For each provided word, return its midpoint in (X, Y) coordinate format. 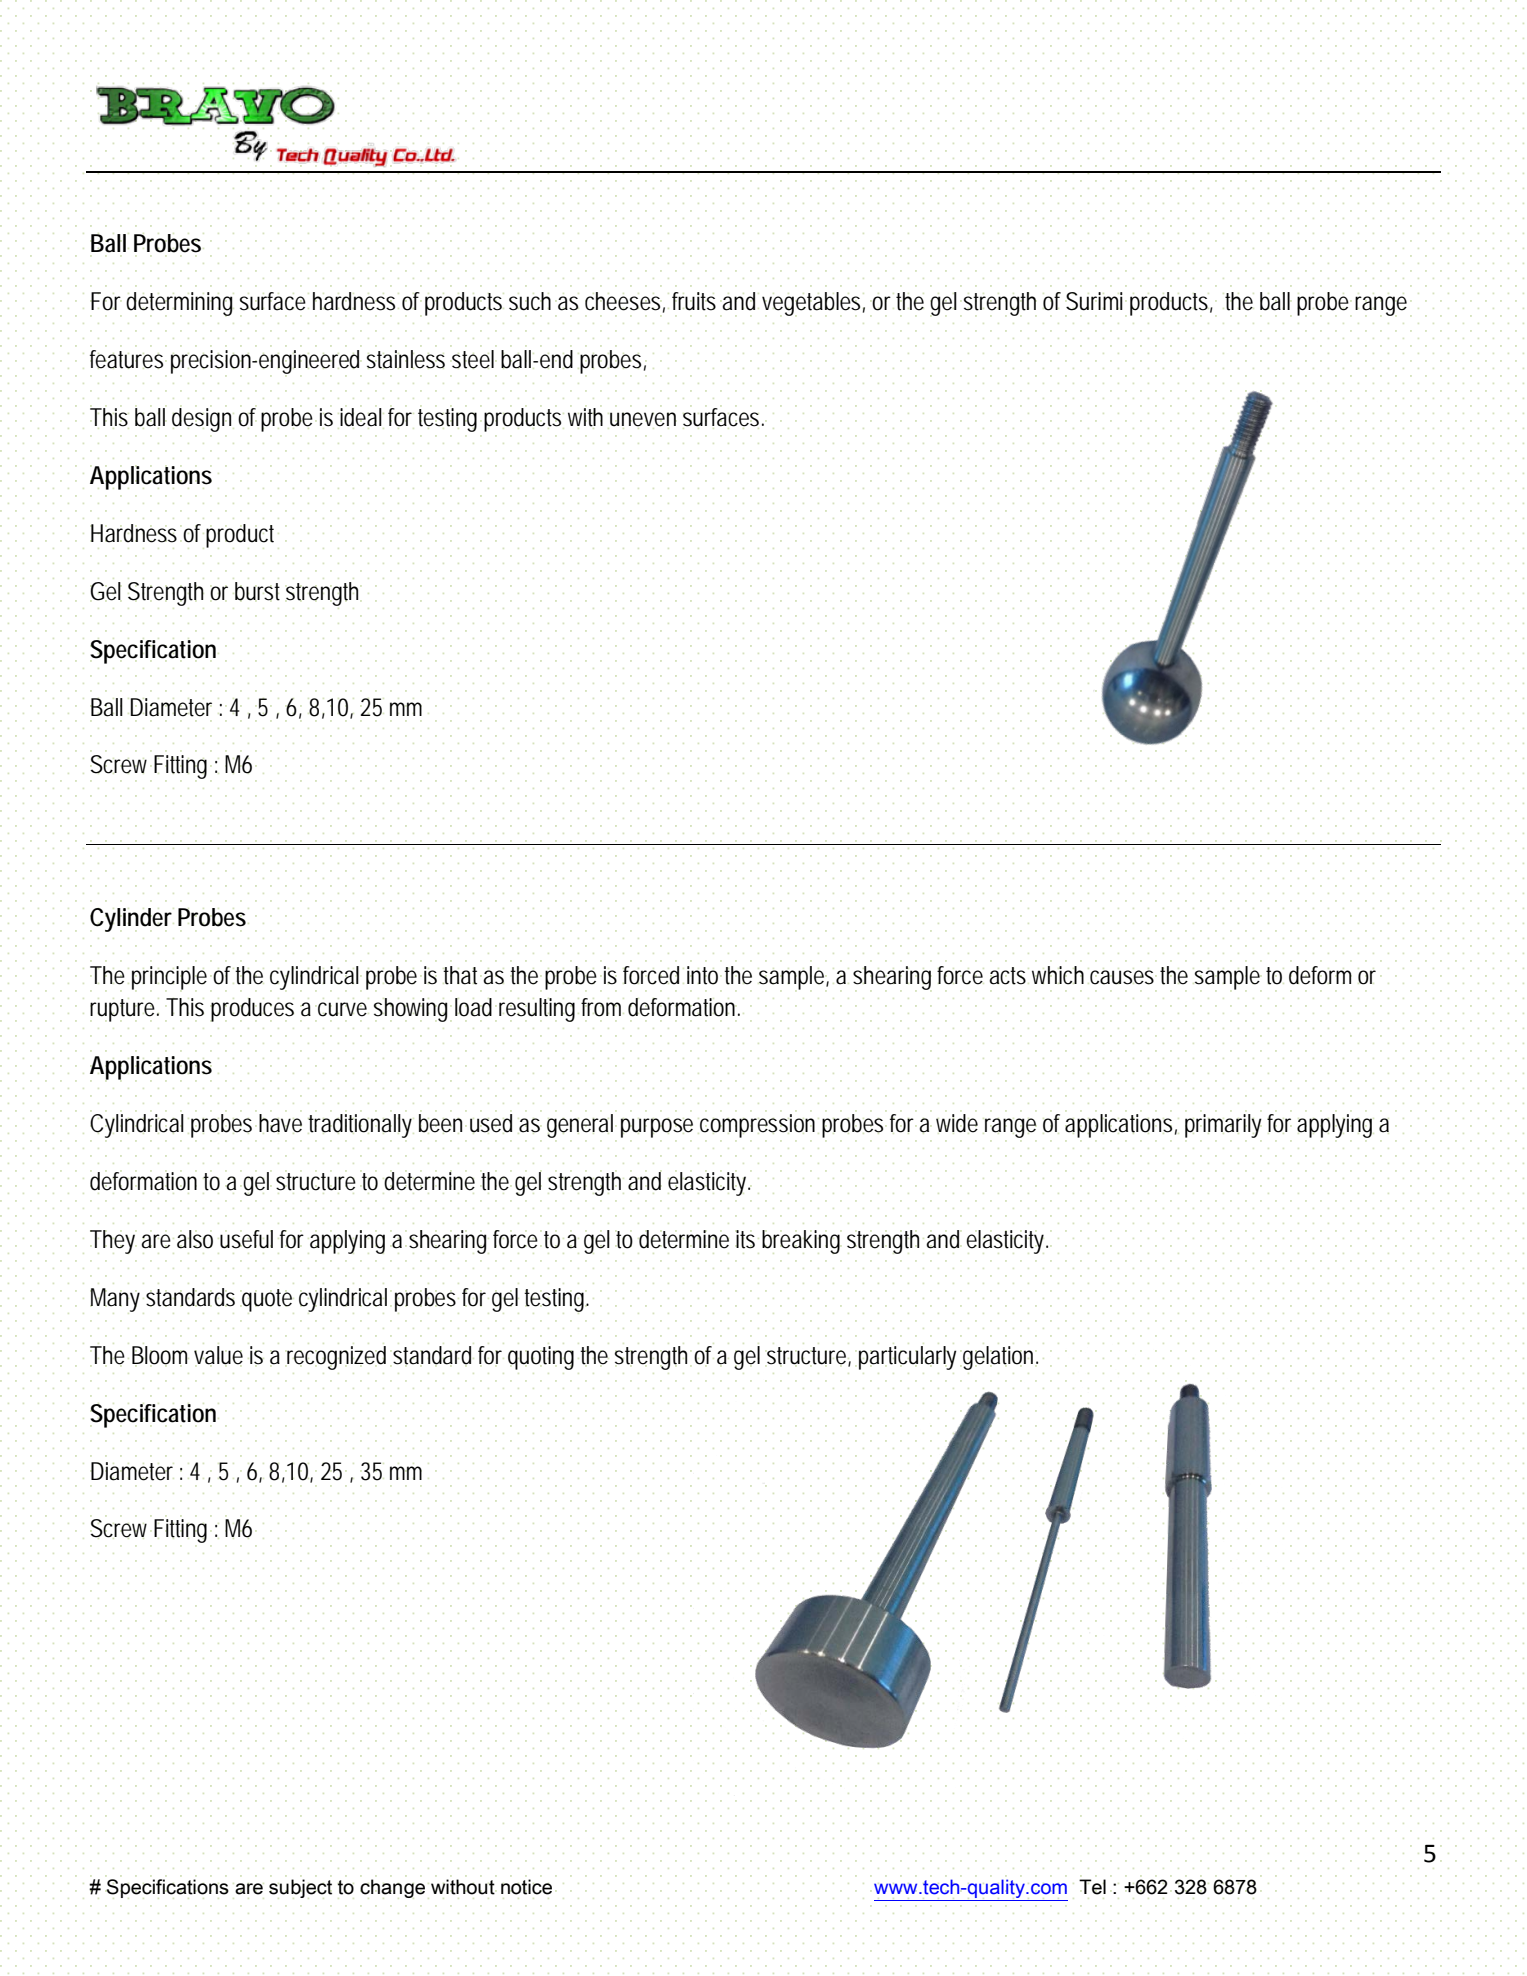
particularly (907, 1358)
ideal (361, 417)
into (702, 975)
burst (257, 591)
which (1058, 975)
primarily (1223, 1126)
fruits (694, 301)
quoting (541, 1358)
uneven (643, 419)
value (218, 1355)
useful (246, 1239)
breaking (801, 1242)
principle (169, 978)
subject (300, 1888)
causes (1122, 977)
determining (179, 304)
